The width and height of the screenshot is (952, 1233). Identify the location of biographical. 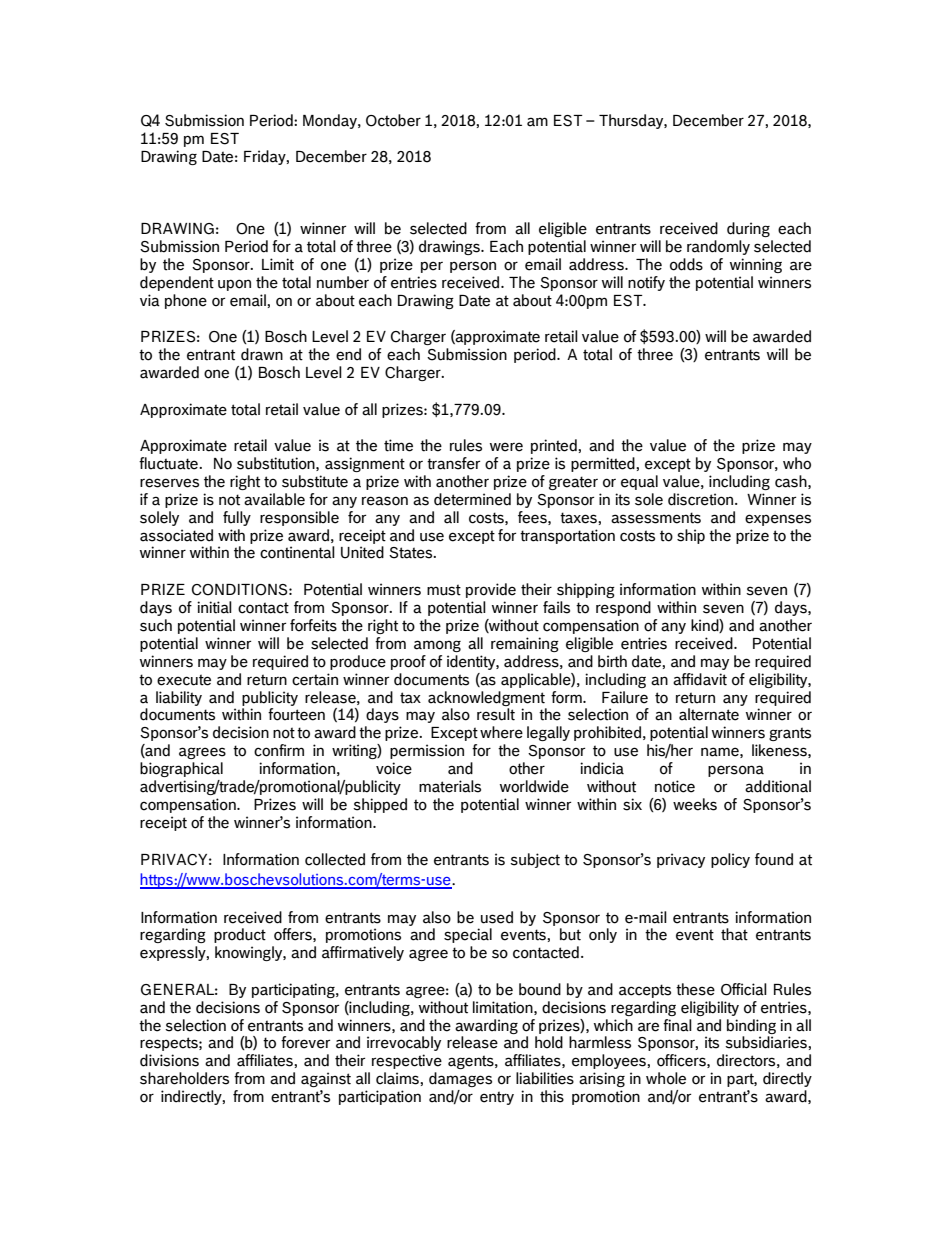
(181, 769).
